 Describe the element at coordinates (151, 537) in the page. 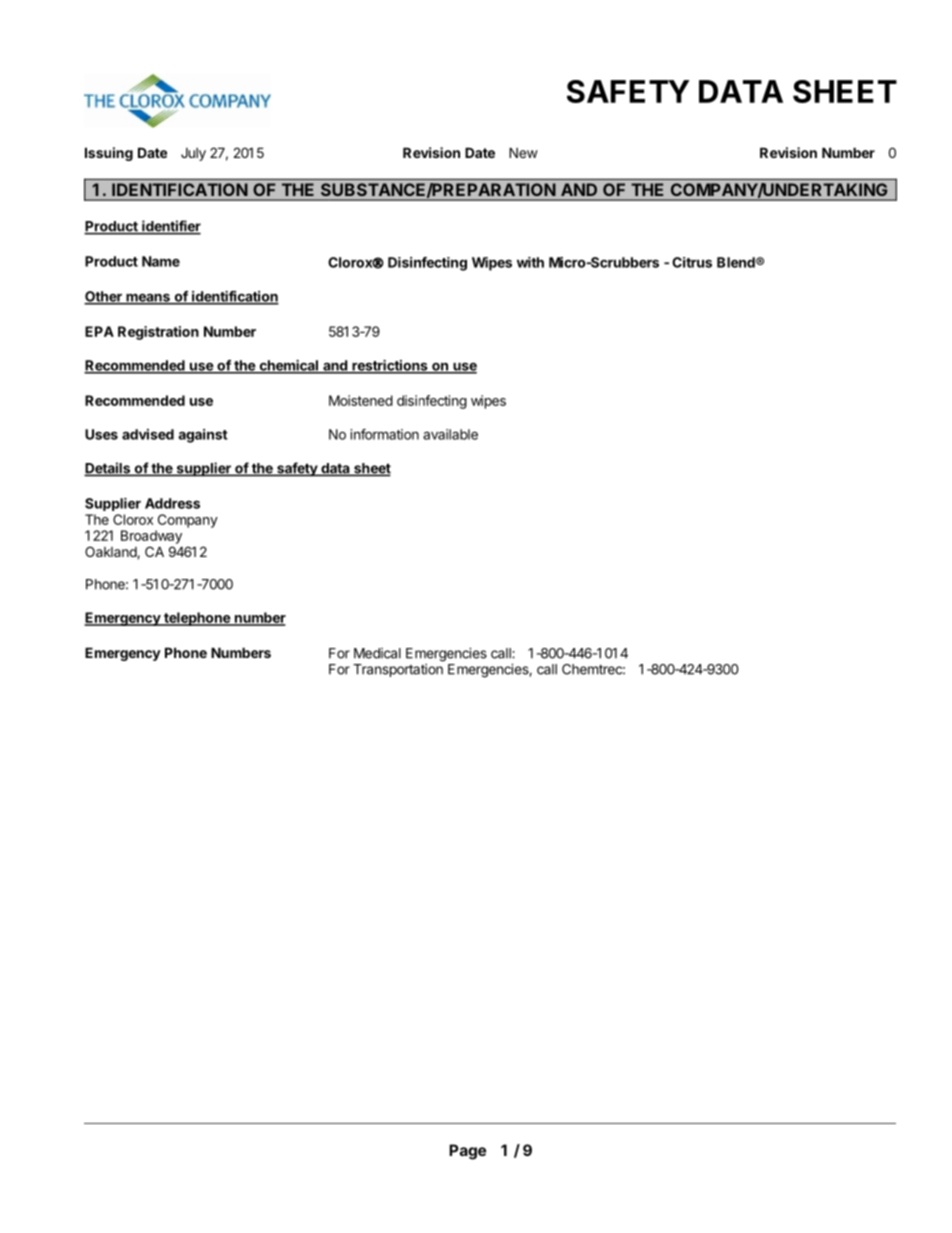

I see `Broadway` at that location.
